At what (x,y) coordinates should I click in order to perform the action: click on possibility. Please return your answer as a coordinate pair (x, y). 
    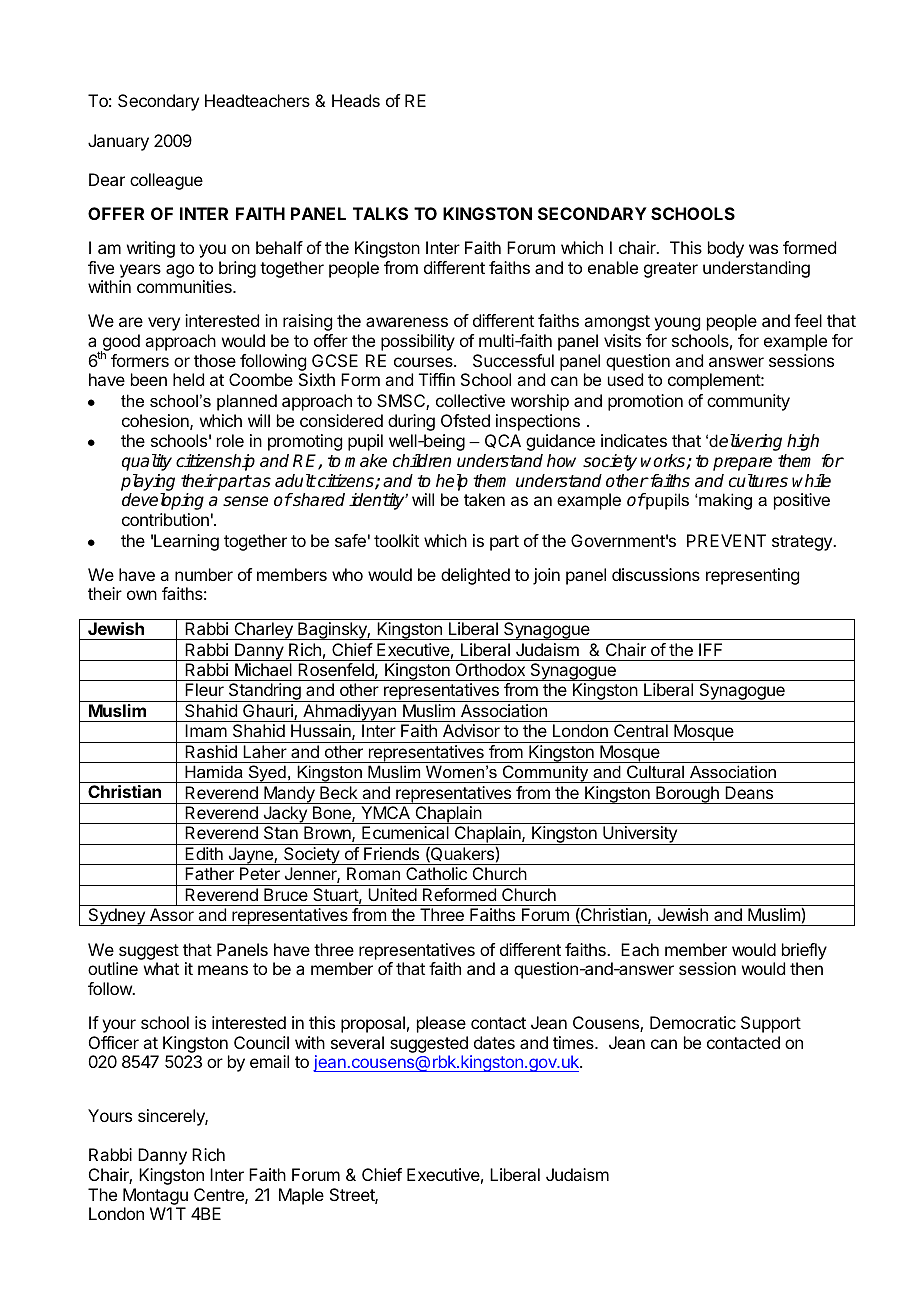
    Looking at the image, I should click on (418, 342).
